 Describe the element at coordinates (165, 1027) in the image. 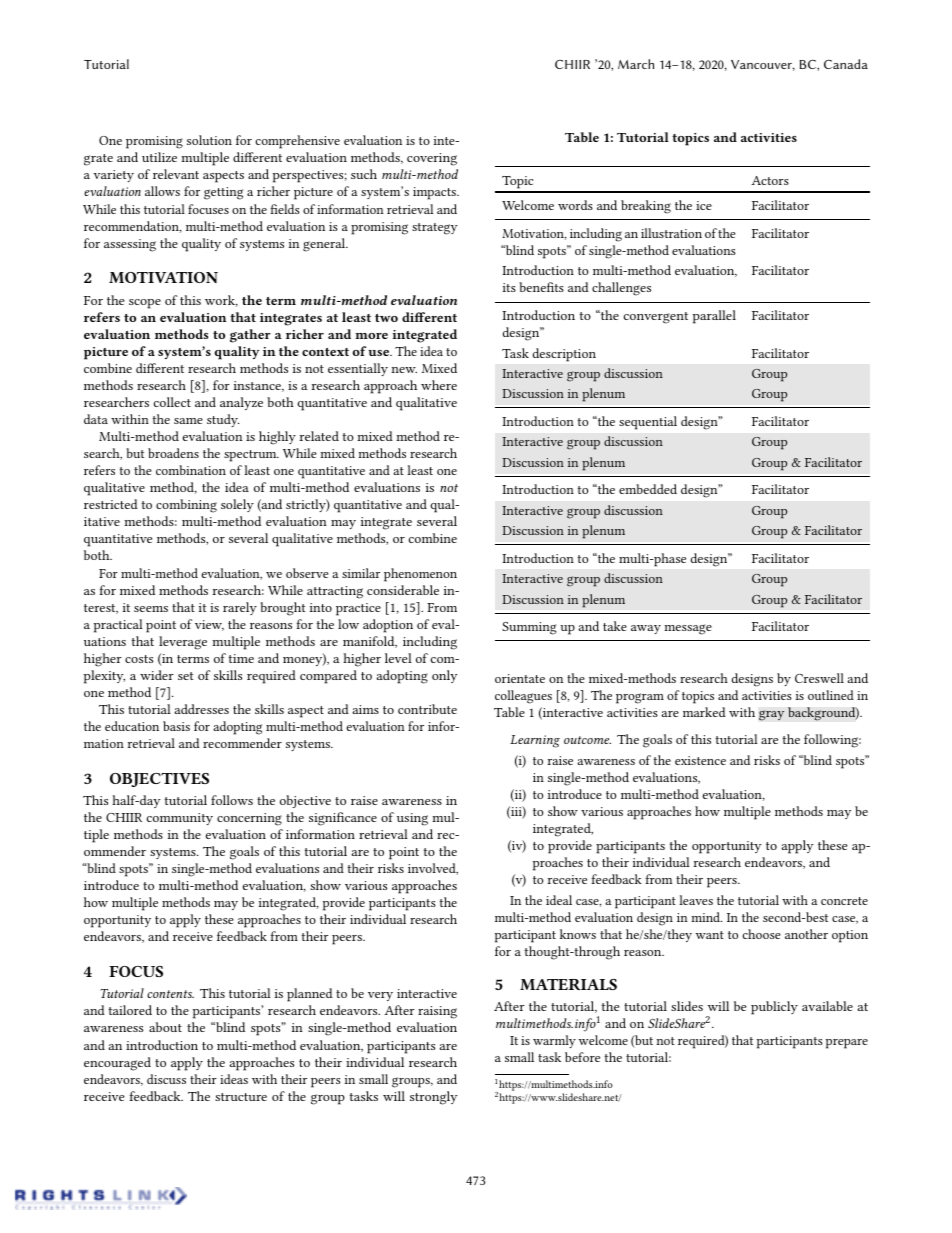

I see `about` at that location.
